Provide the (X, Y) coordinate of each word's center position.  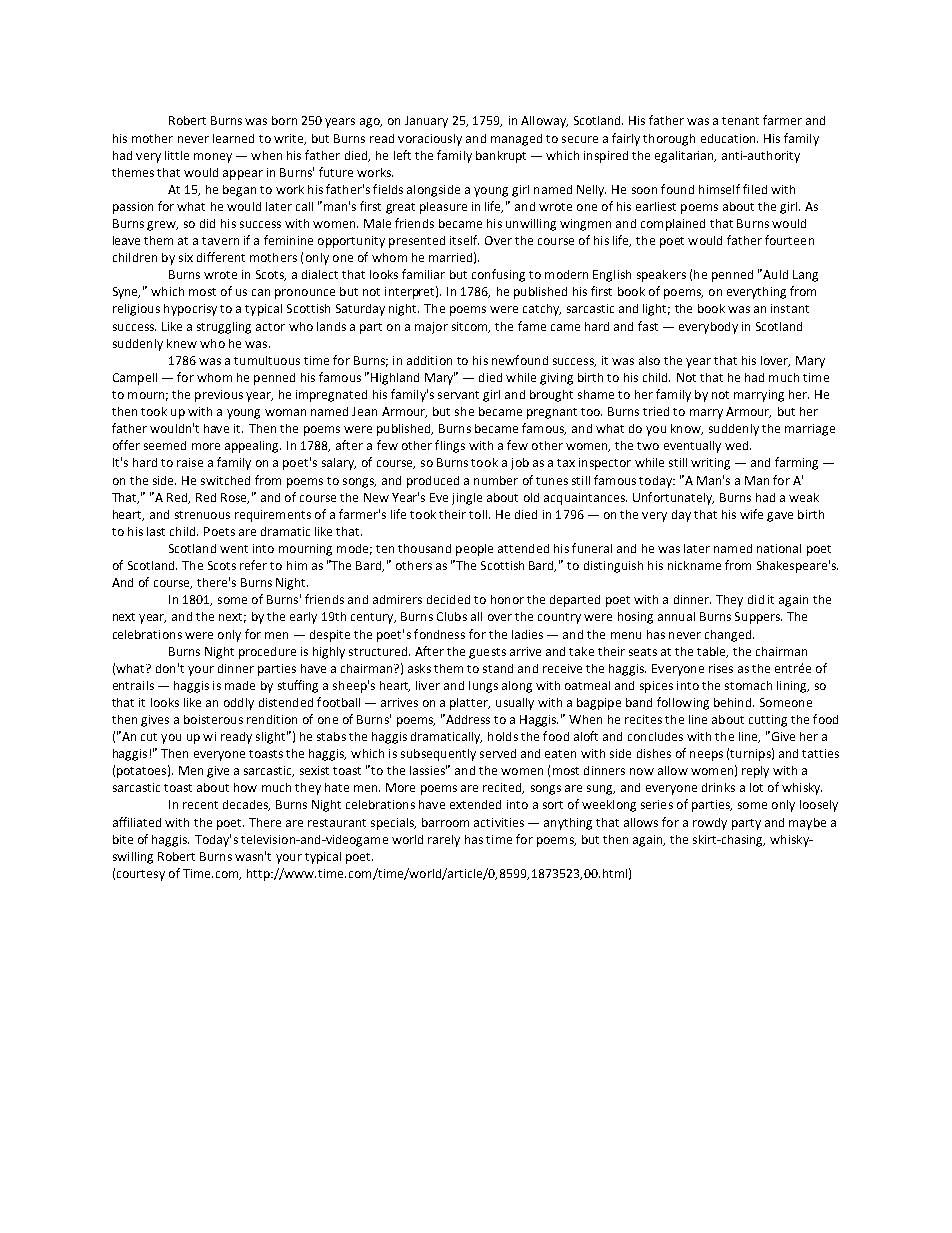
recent (200, 805)
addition (429, 360)
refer (253, 565)
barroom (445, 822)
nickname (694, 565)
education (729, 138)
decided (448, 599)
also (649, 360)
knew (182, 343)
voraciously (430, 140)
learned (233, 138)
